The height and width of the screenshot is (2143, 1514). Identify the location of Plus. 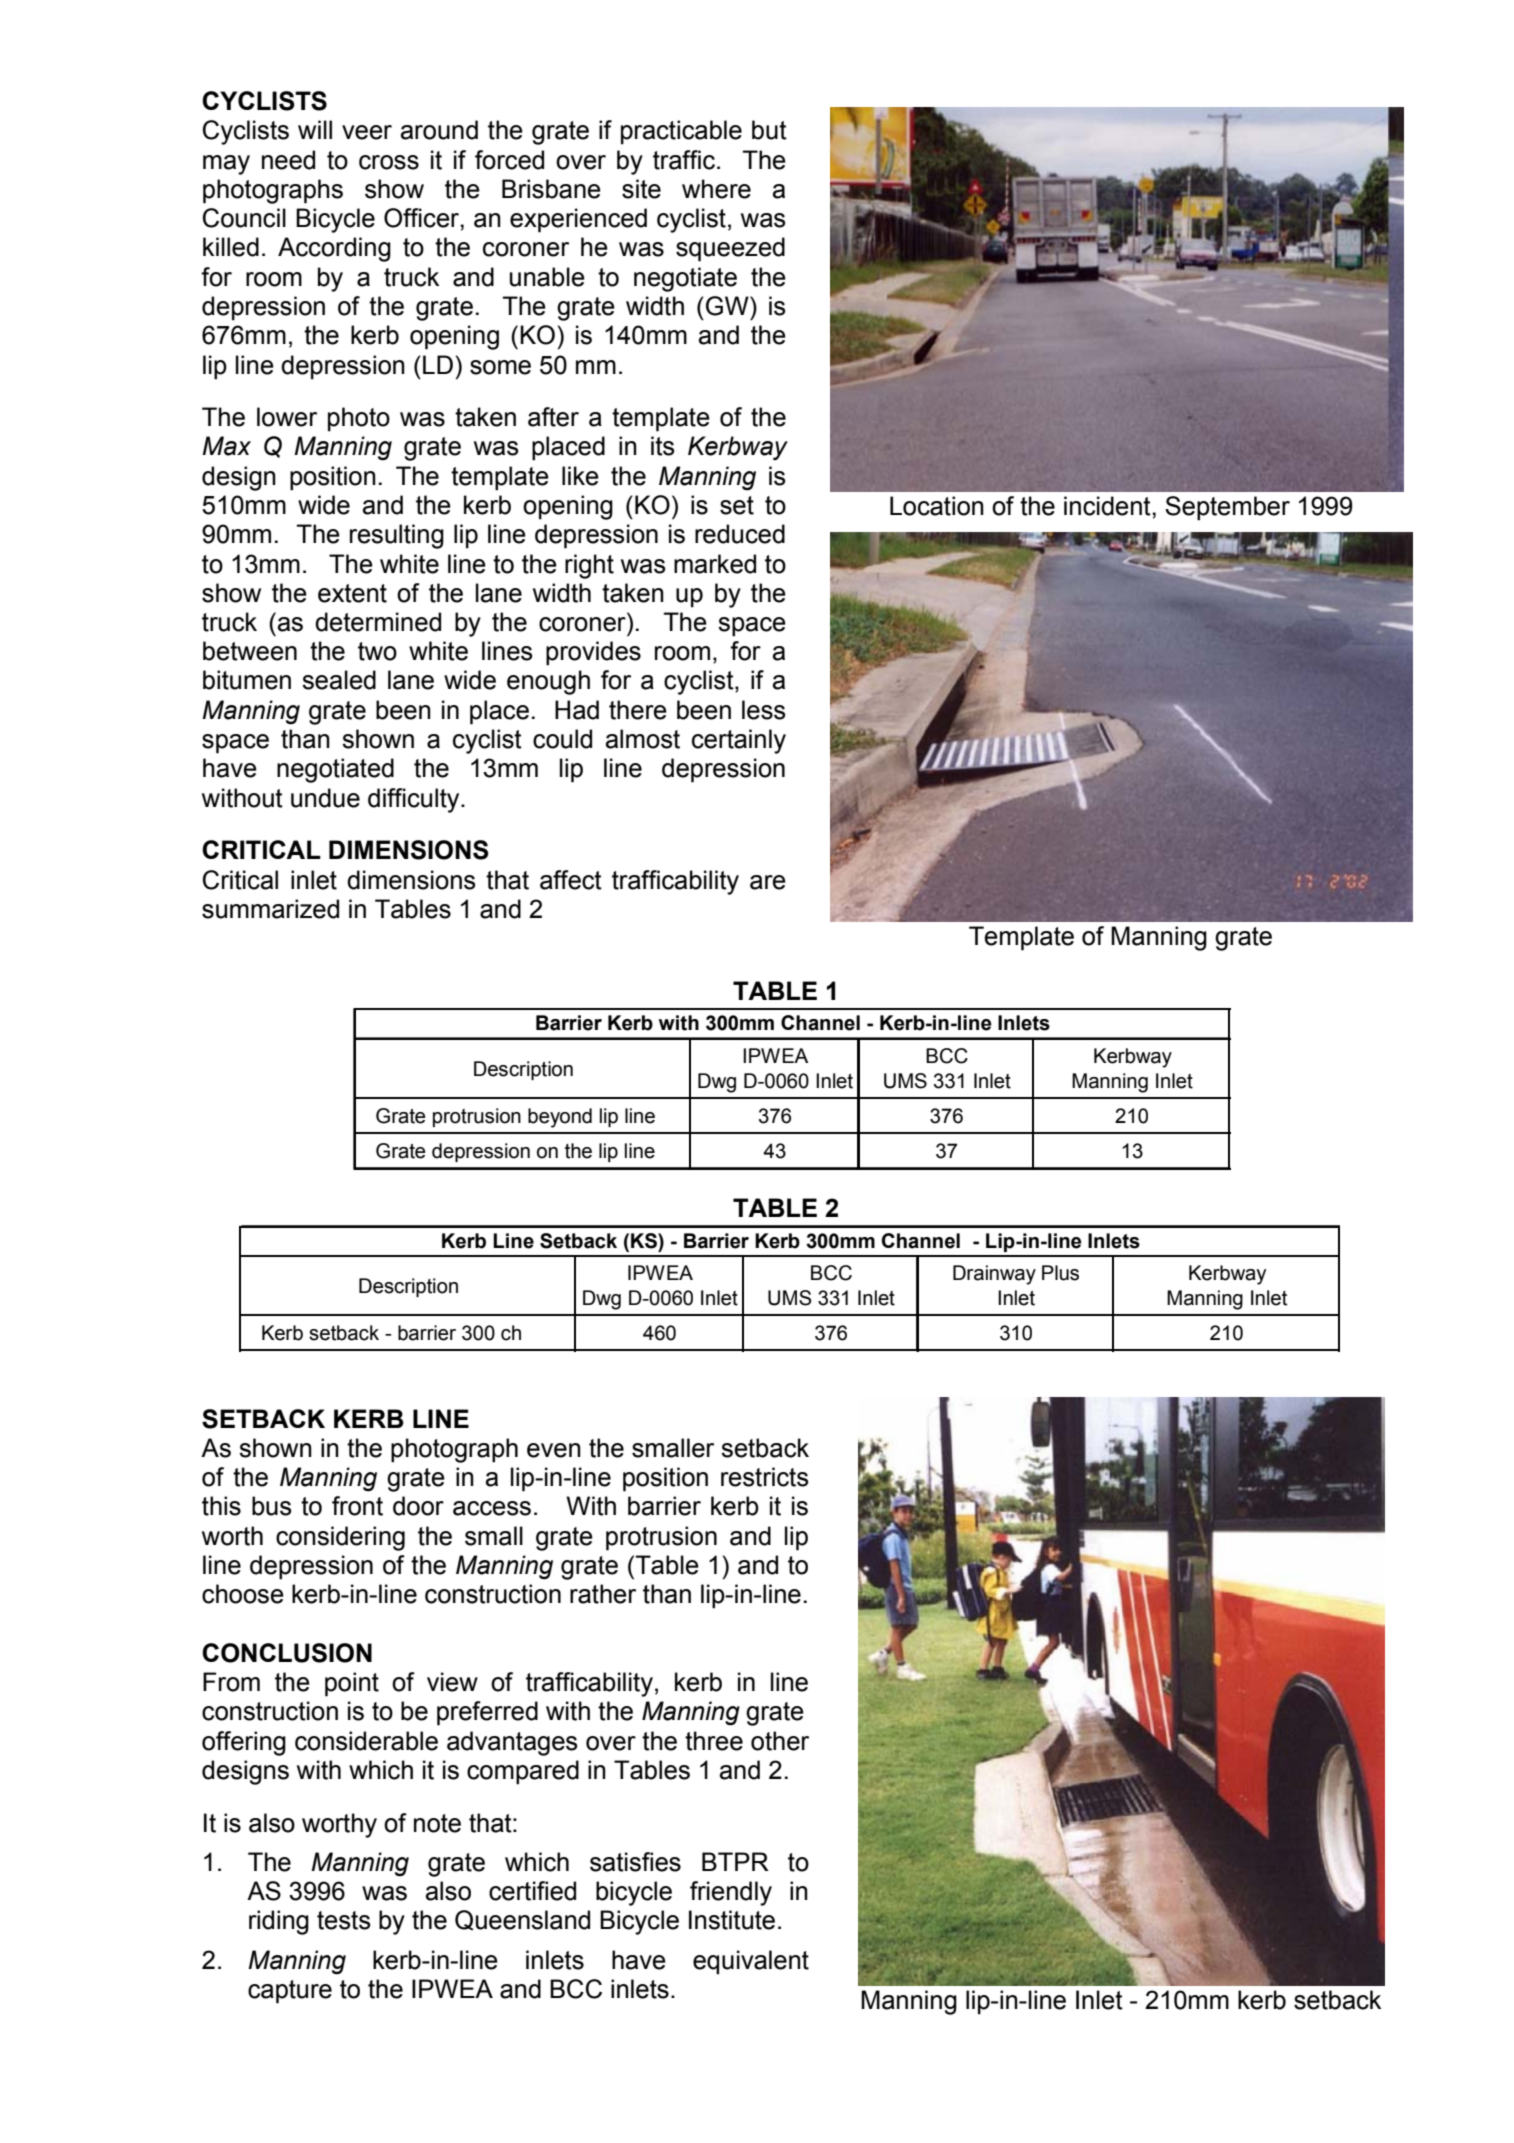
(1060, 1273).
